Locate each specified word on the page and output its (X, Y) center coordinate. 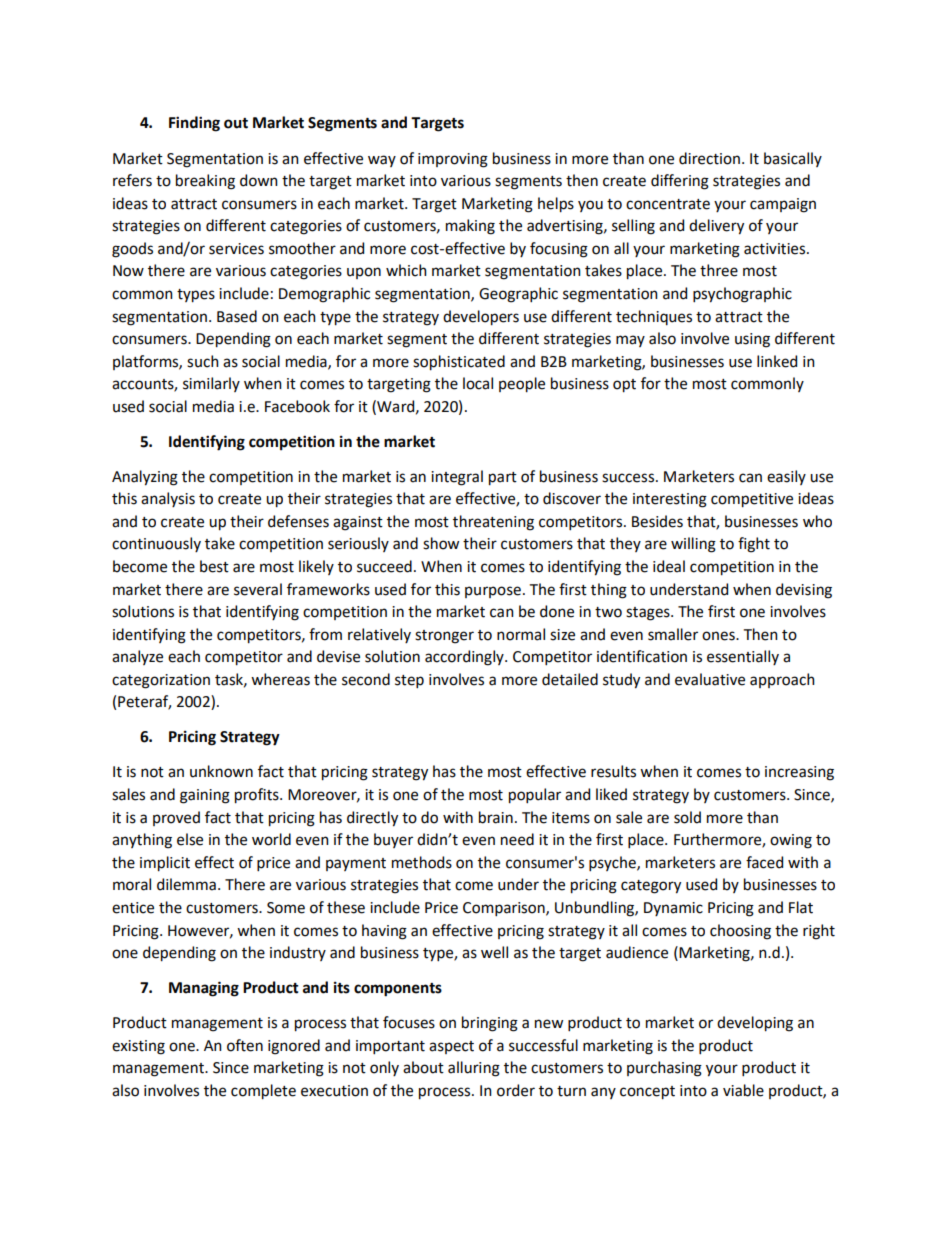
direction (709, 158)
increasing (799, 773)
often (245, 1045)
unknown (221, 771)
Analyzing (145, 478)
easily (786, 477)
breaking (205, 182)
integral (457, 478)
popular (535, 796)
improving (453, 160)
